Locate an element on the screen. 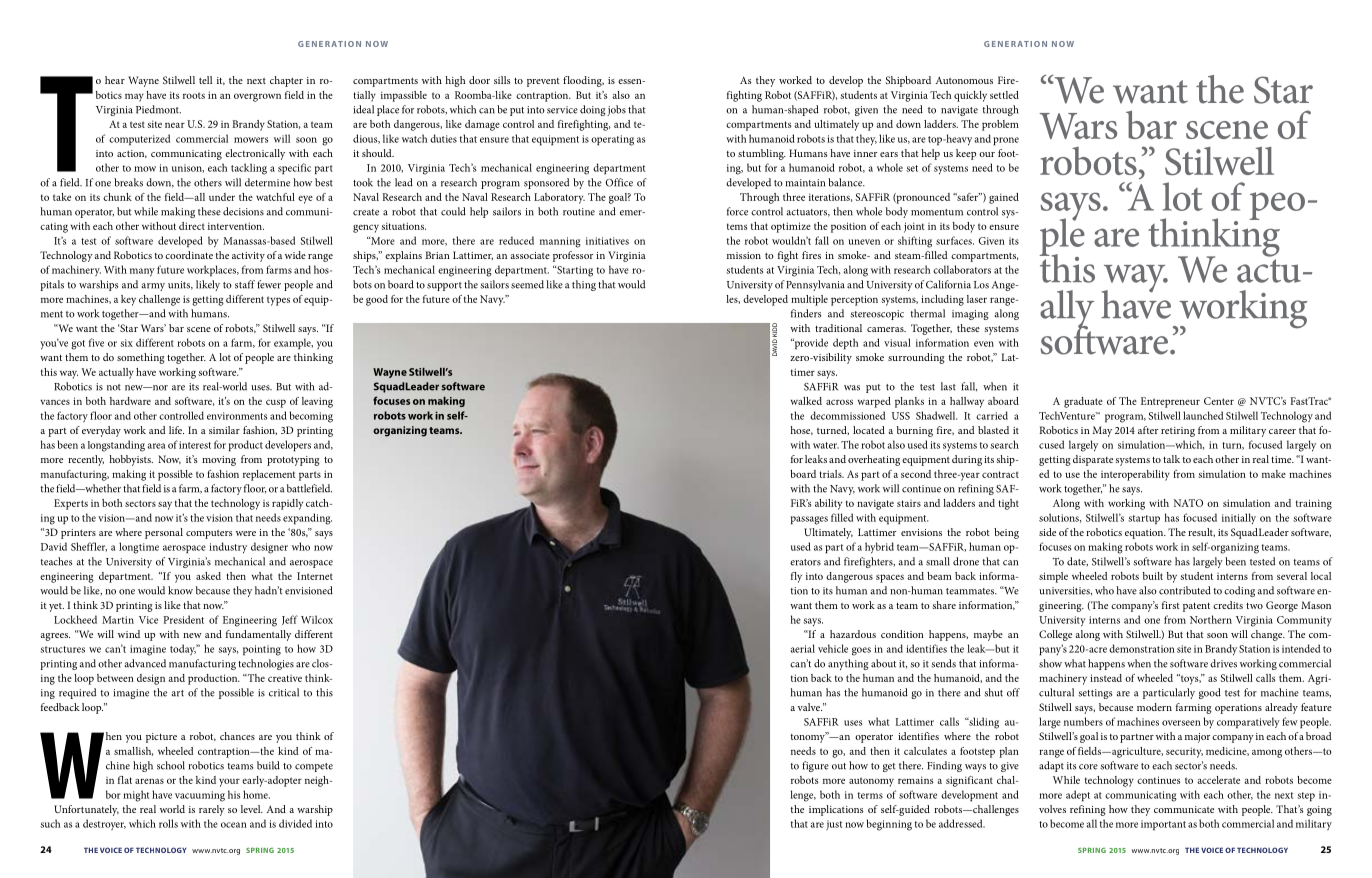 The image size is (1372, 878). talk is located at coordinates (1171, 459).
